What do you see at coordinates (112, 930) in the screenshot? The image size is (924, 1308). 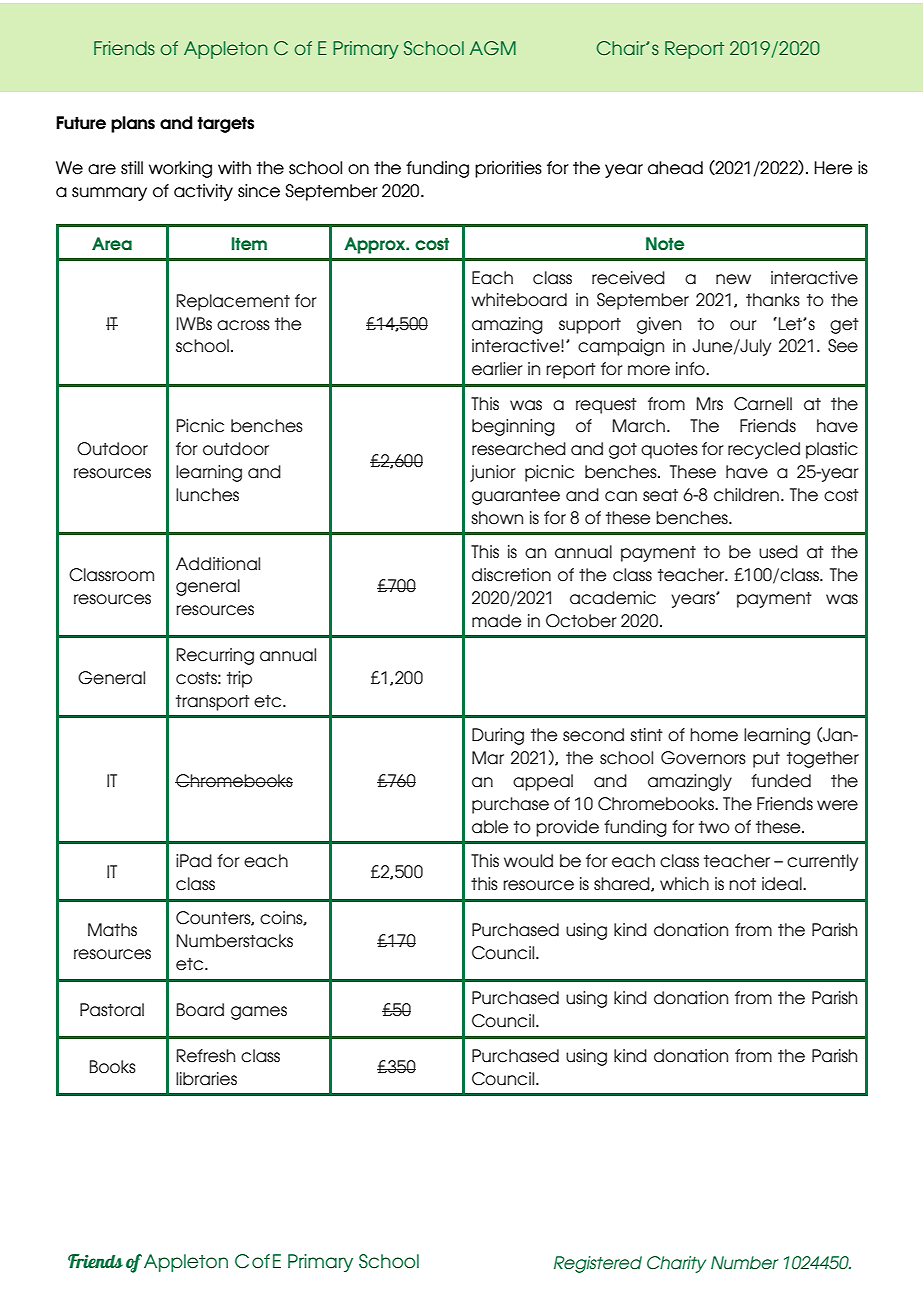 I see `Maths` at bounding box center [112, 930].
